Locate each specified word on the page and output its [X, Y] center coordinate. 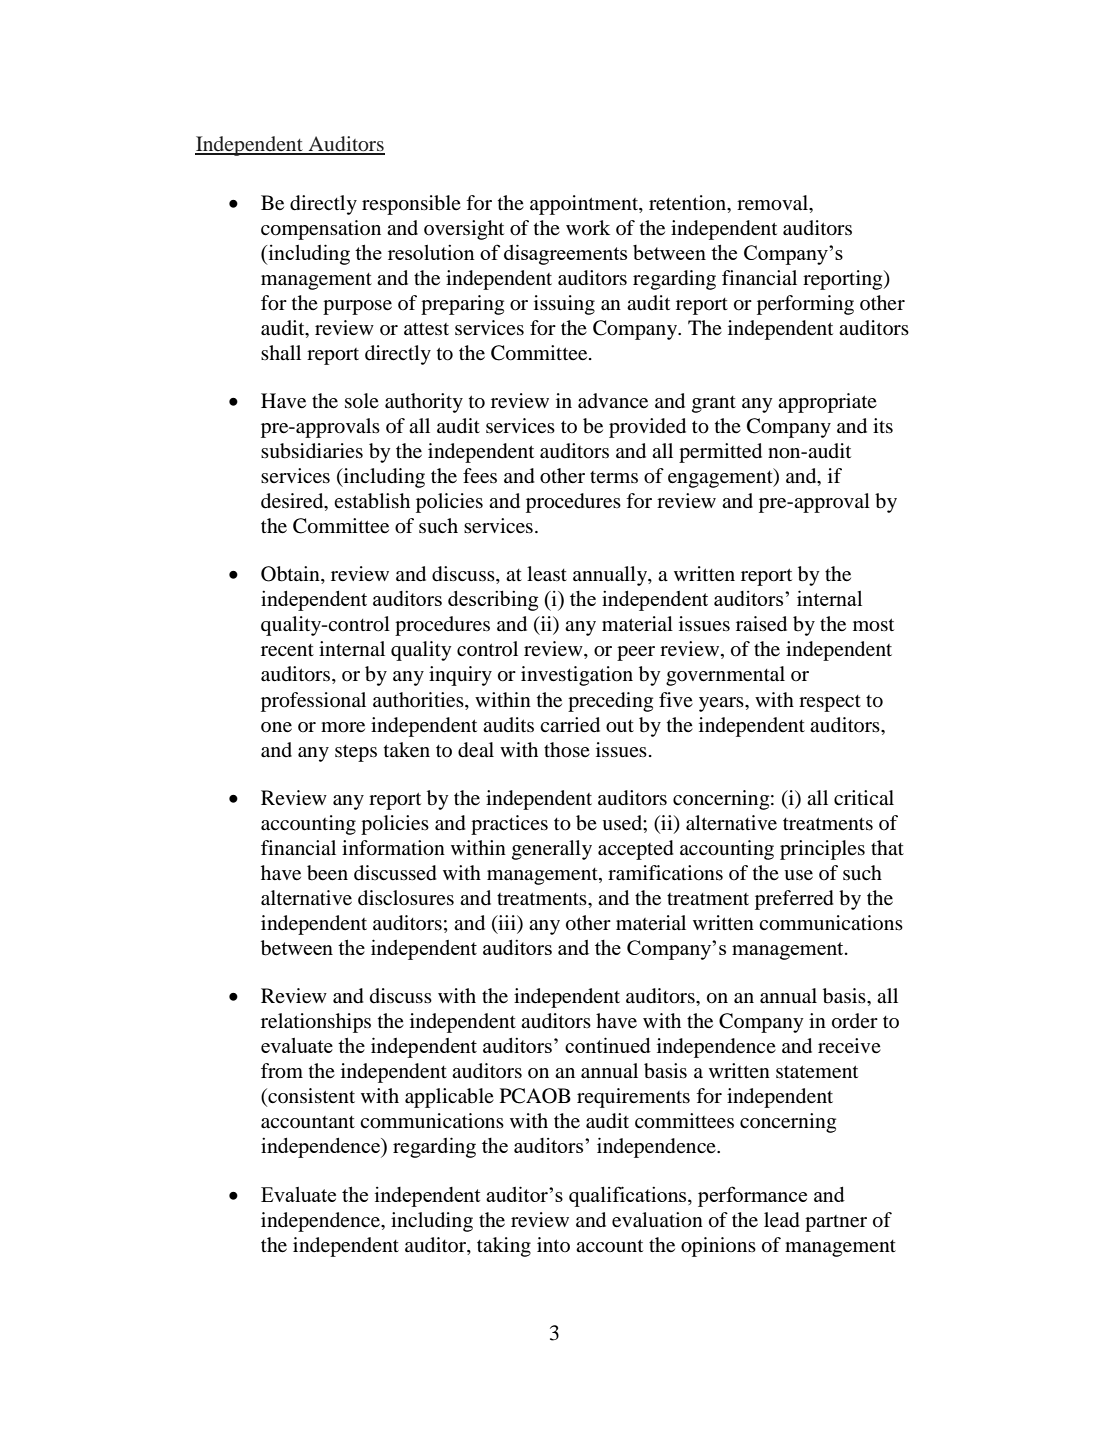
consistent [310, 1097]
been [327, 873]
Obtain [291, 575]
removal [774, 204]
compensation [321, 230]
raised [761, 624]
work [588, 228]
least [547, 573]
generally [552, 850]
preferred [794, 900]
